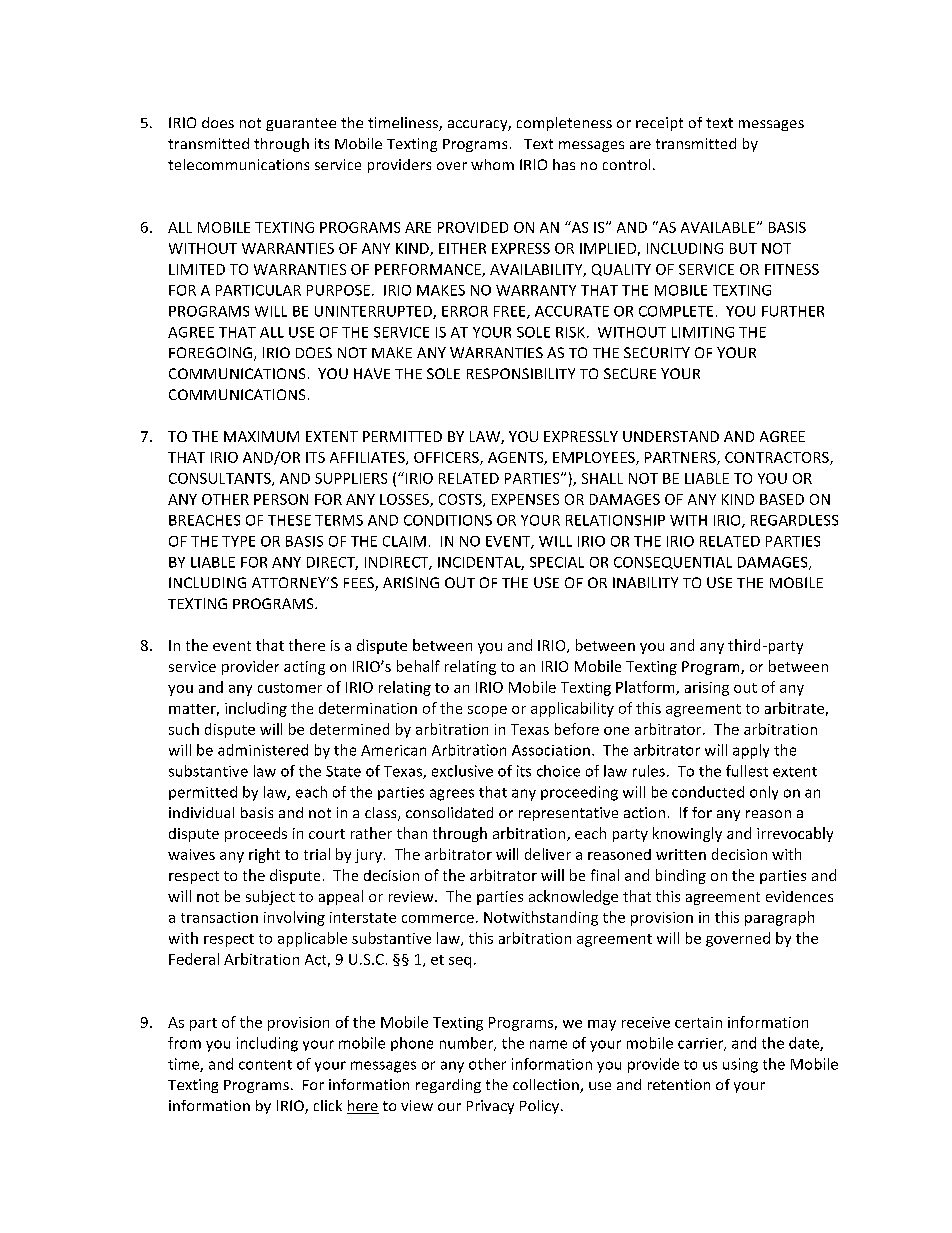 The image size is (952, 1233). I want to click on binding, so click(681, 876).
